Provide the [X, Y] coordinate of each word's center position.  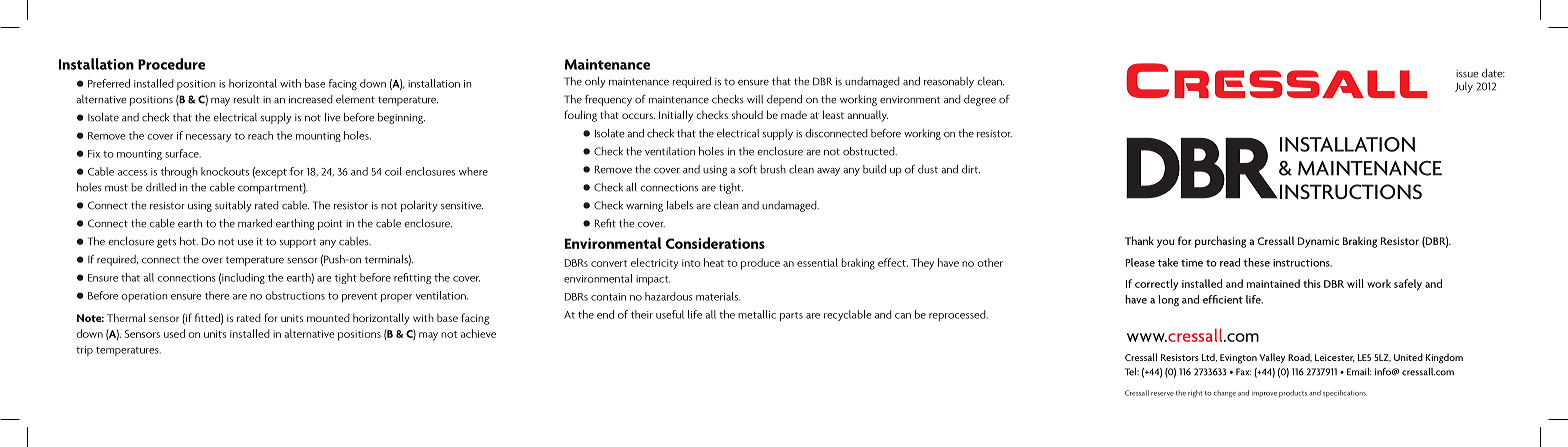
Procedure [171, 64]
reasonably [949, 82]
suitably [233, 206]
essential [817, 262]
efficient [1223, 299]
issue [1467, 74]
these [1256, 262]
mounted [328, 317]
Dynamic [1318, 242]
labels [680, 205]
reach [260, 135]
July [1464, 87]
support [298, 243]
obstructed [870, 151]
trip [84, 351]
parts [791, 316]
